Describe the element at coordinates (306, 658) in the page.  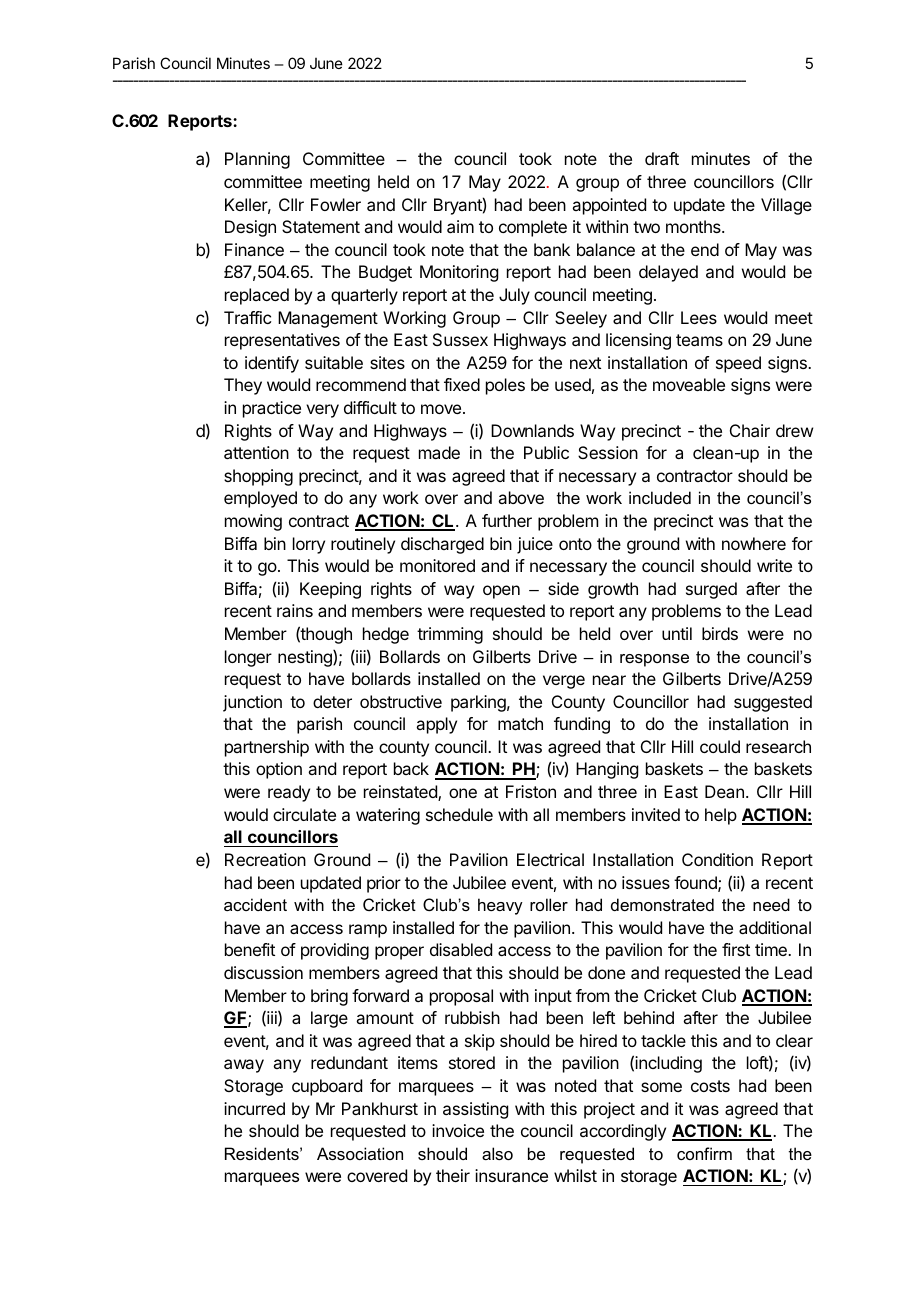
I see `nesting` at that location.
